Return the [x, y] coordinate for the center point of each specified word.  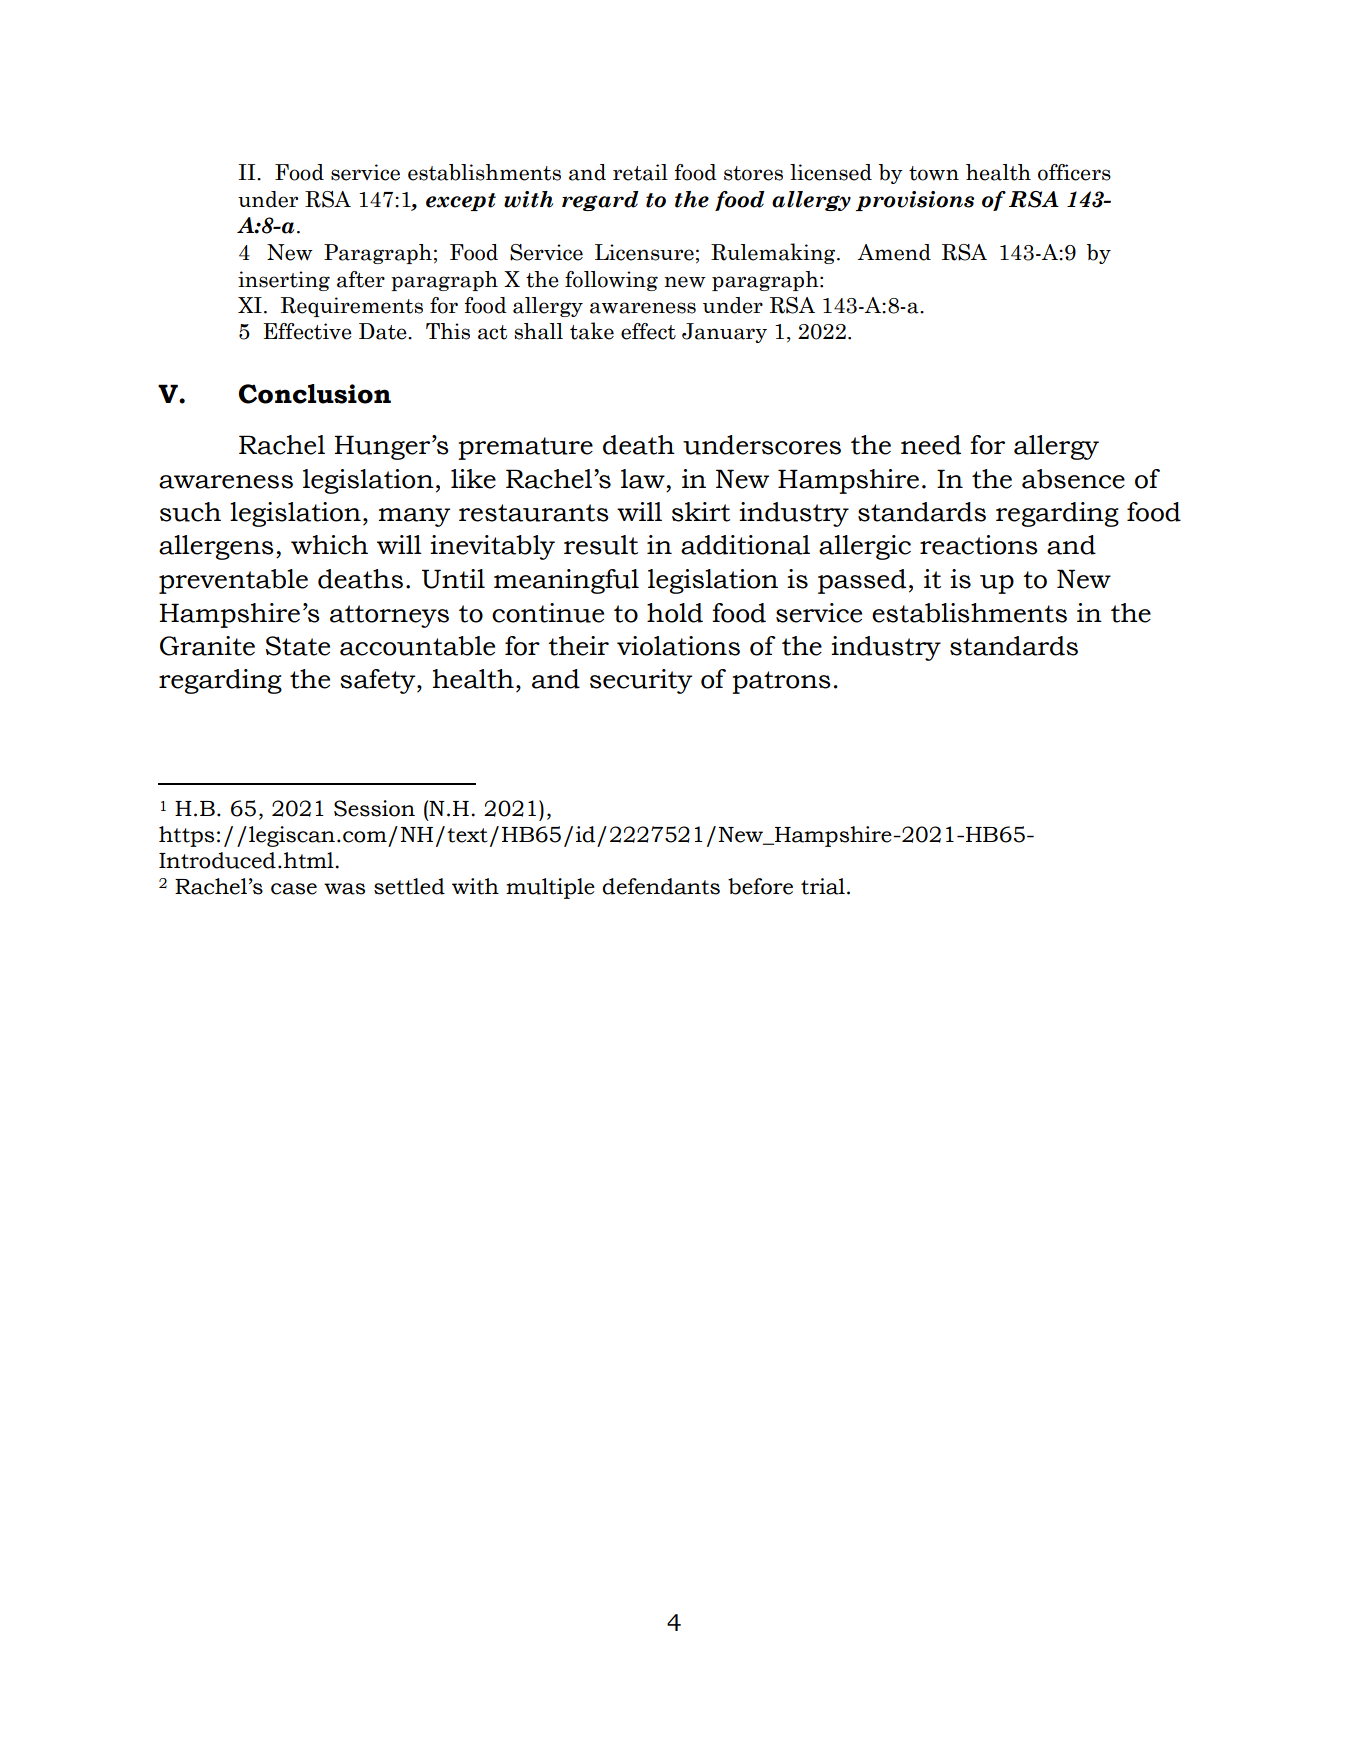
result [601, 545]
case [294, 889]
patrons [781, 682]
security [641, 681]
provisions [915, 201]
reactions [979, 545]
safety [379, 681]
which [329, 545]
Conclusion [315, 394]
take [592, 331]
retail [640, 172]
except [461, 202]
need [931, 445]
